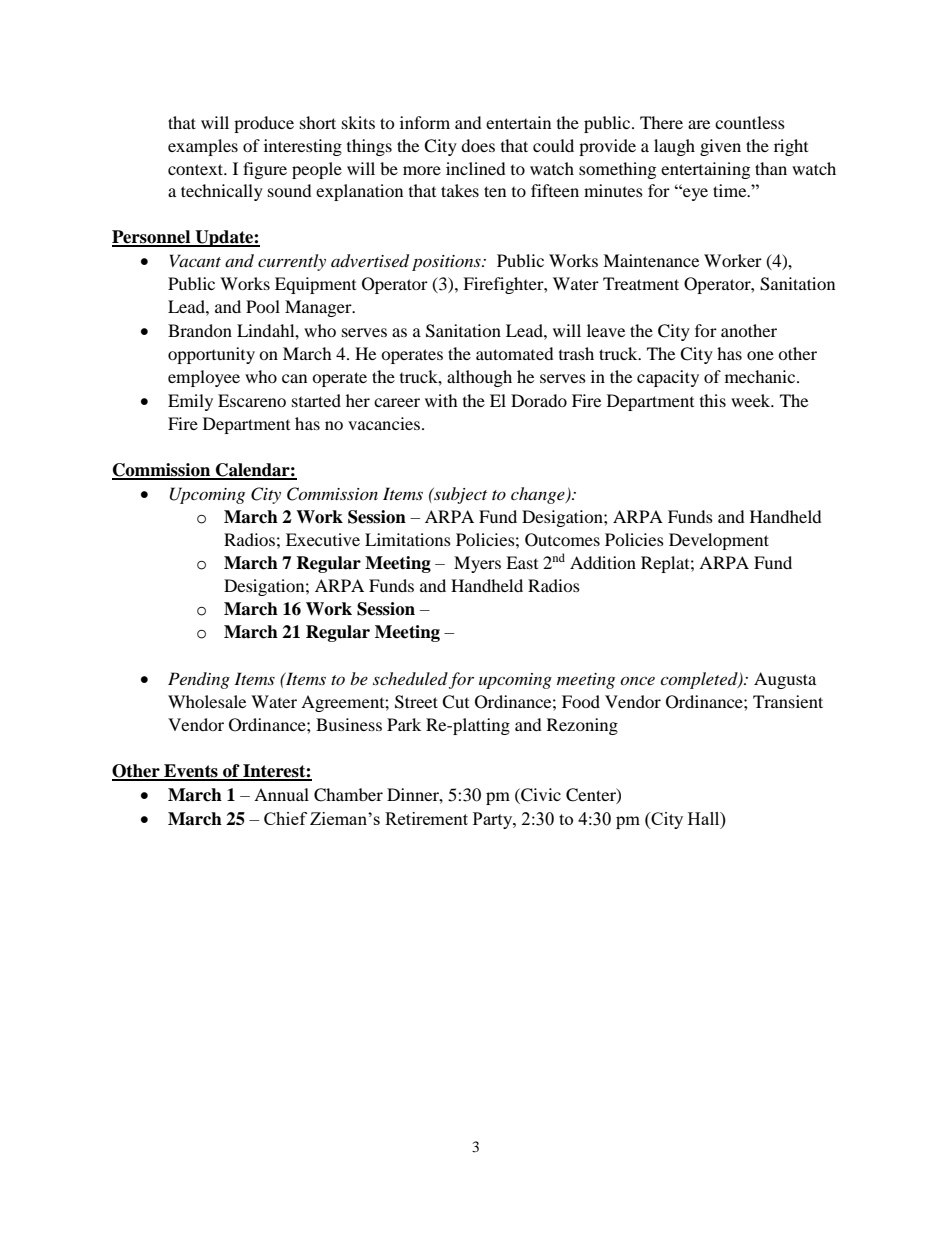  Describe the element at coordinates (478, 145) in the screenshot. I see `does` at that location.
